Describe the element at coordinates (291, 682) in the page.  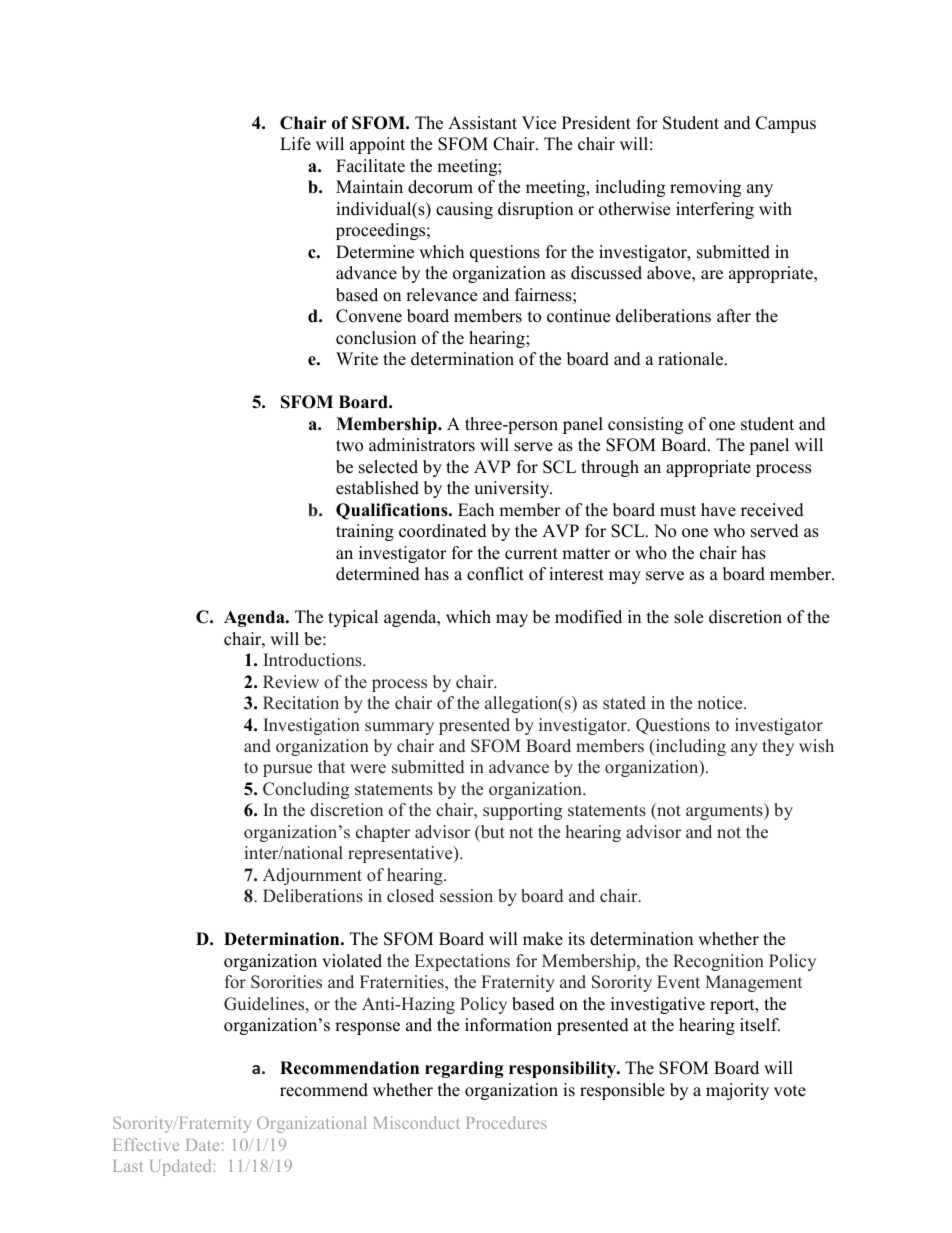
I see `Review` at that location.
